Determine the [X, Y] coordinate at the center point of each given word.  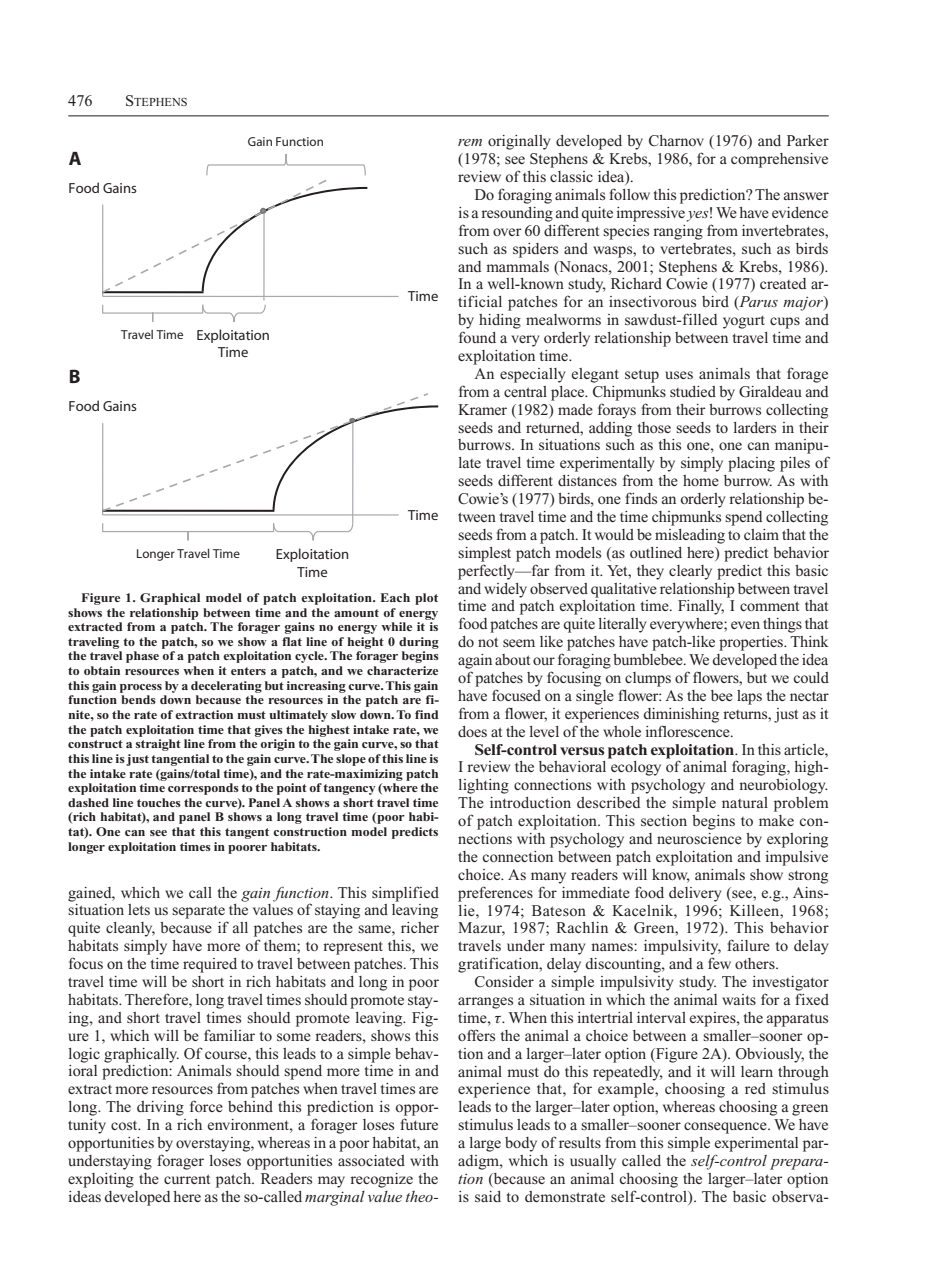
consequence [726, 1128]
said [488, 1196]
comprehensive [779, 160]
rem [470, 142]
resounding [517, 214]
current [187, 1179]
